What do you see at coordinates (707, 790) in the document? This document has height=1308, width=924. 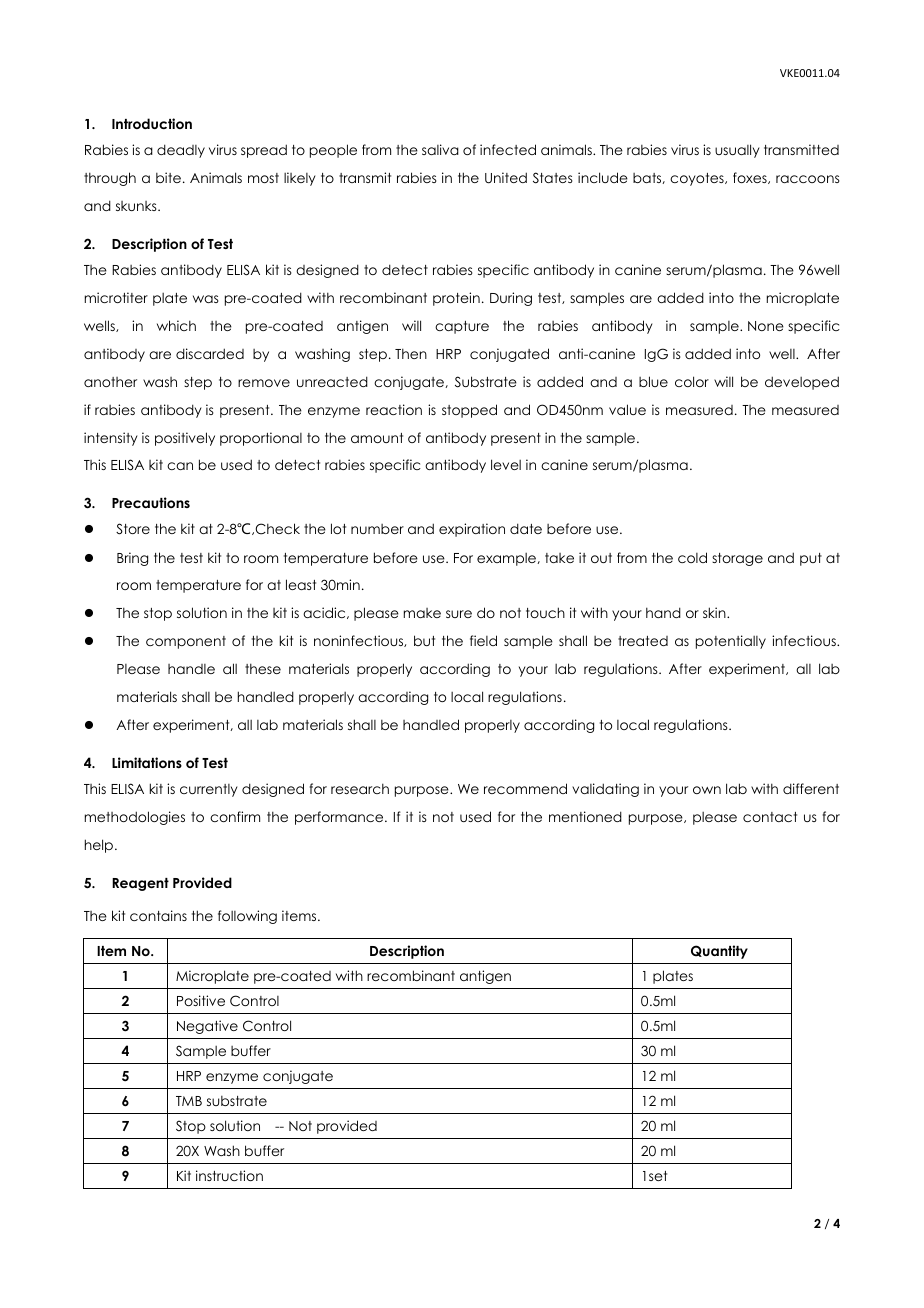 I see `own` at bounding box center [707, 790].
